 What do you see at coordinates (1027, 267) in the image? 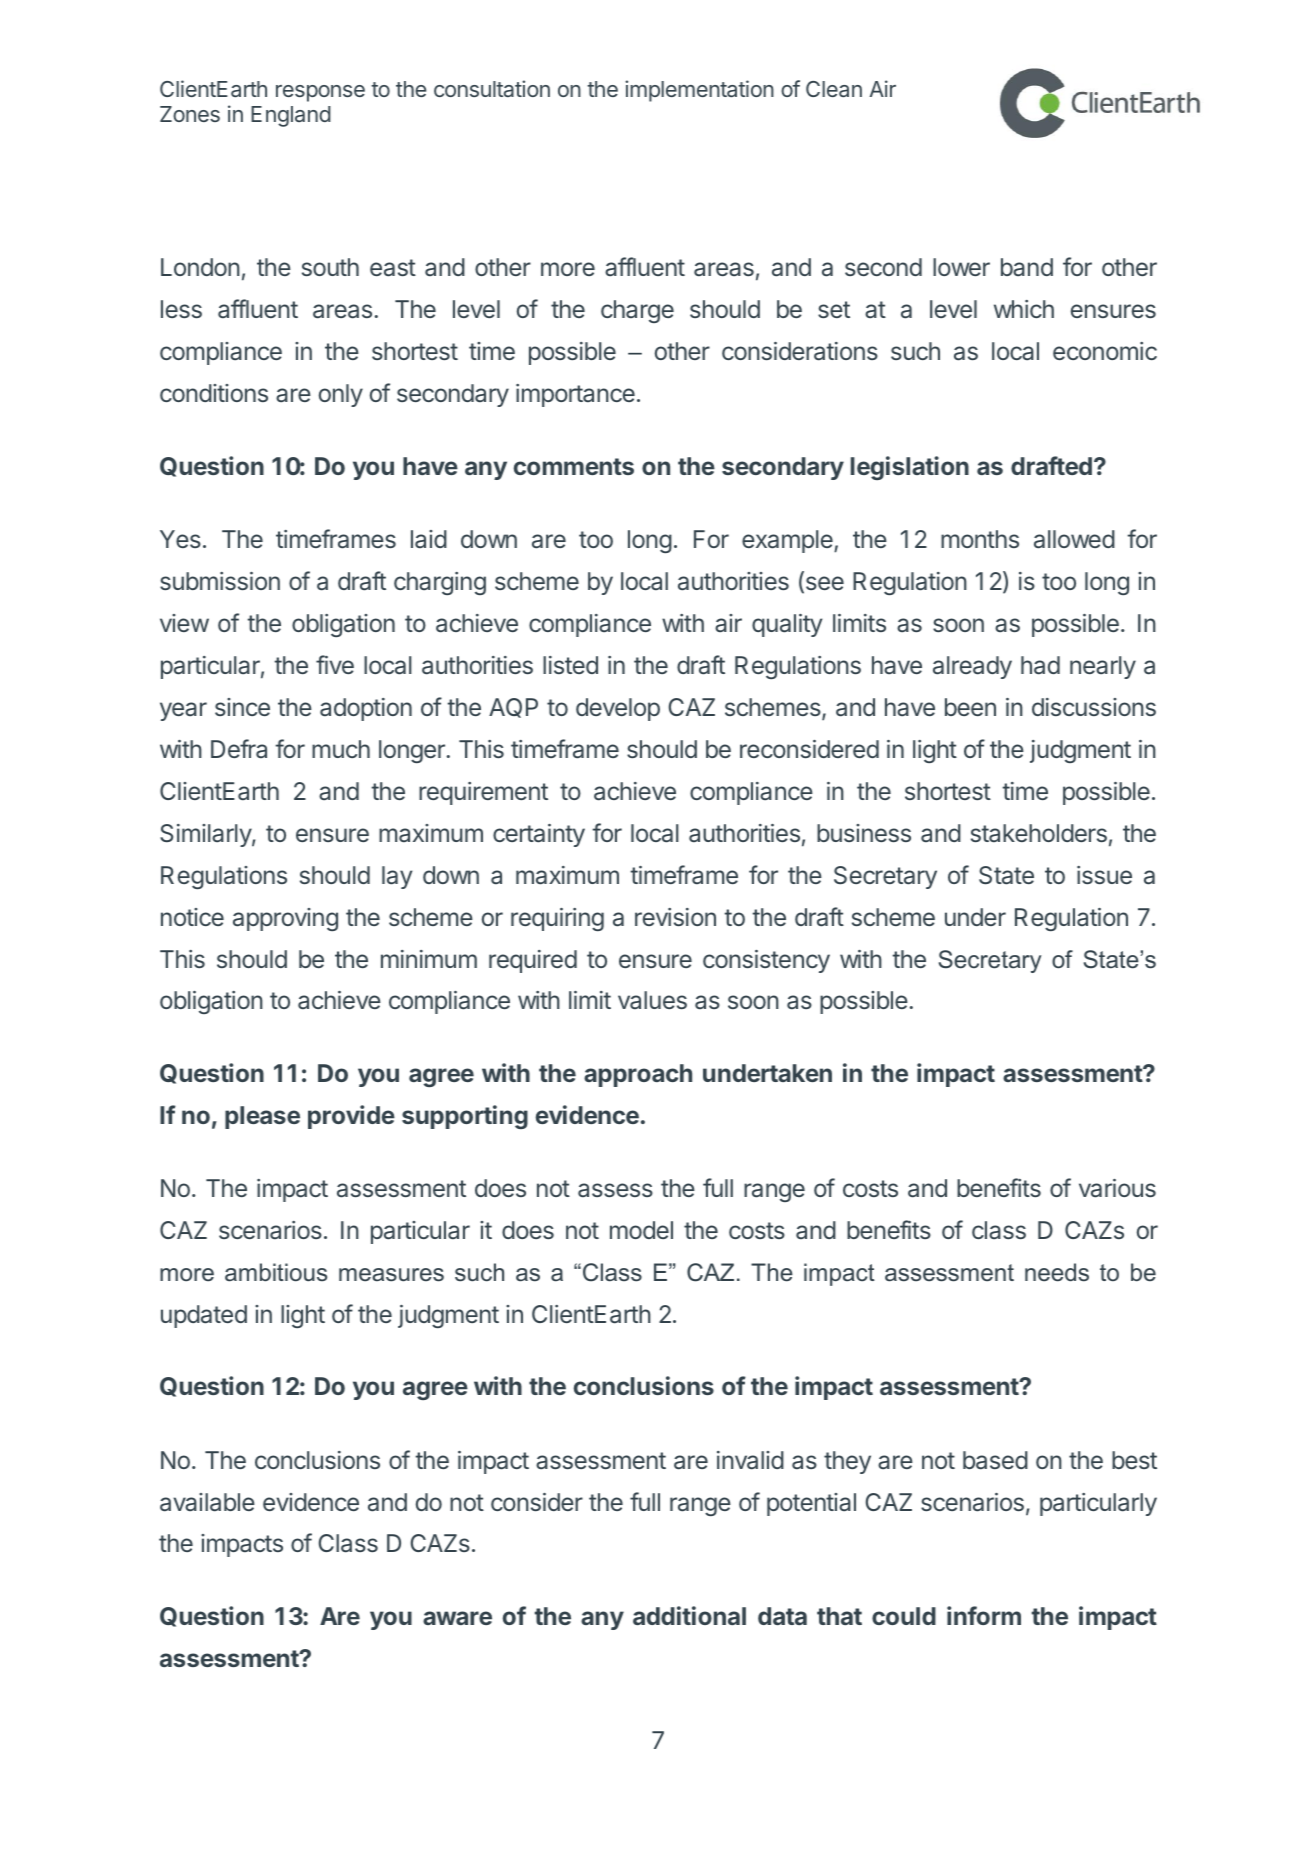
I see `band` at bounding box center [1027, 267].
